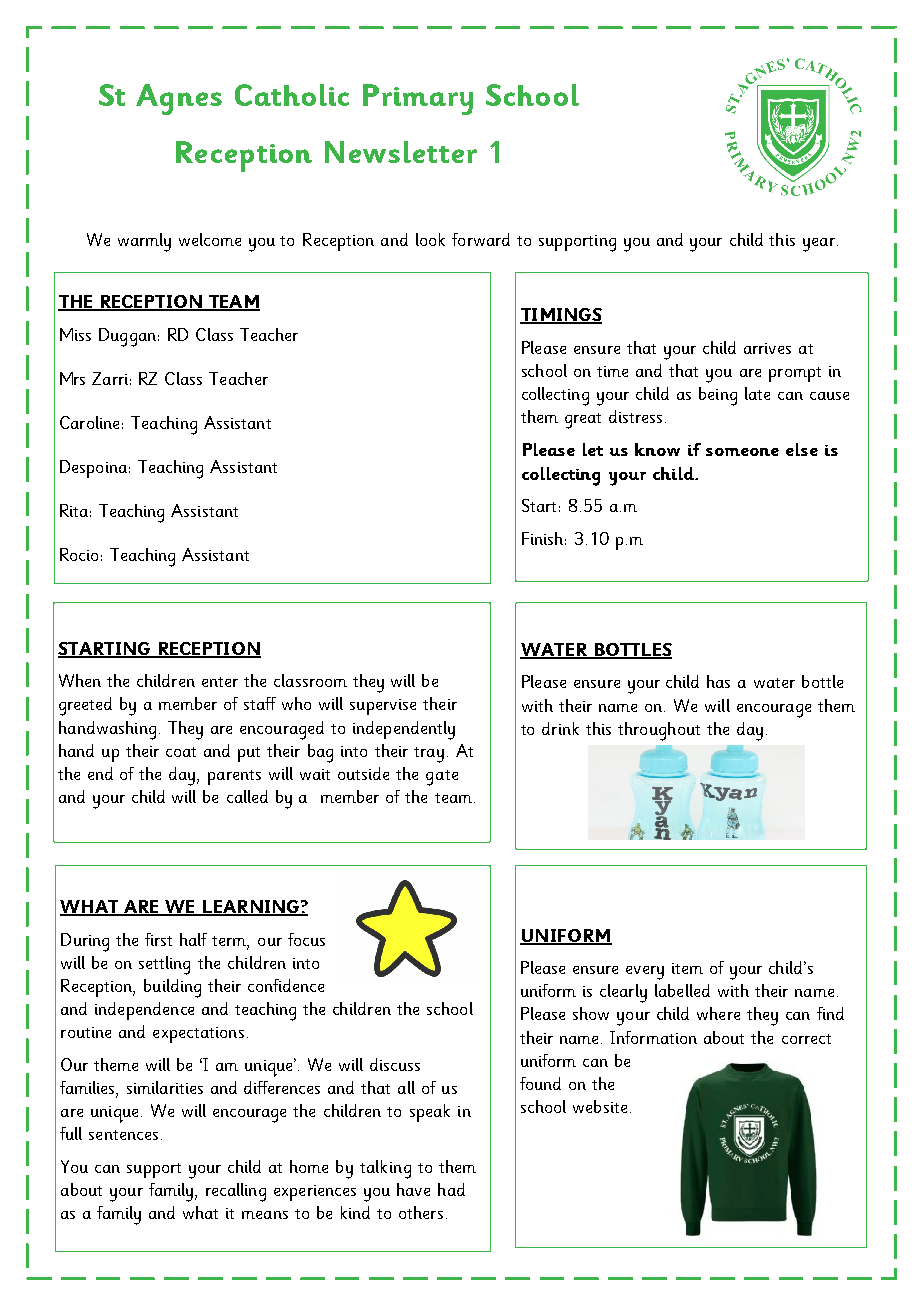 This screenshot has height=1308, width=924. I want to click on enter, so click(220, 682).
